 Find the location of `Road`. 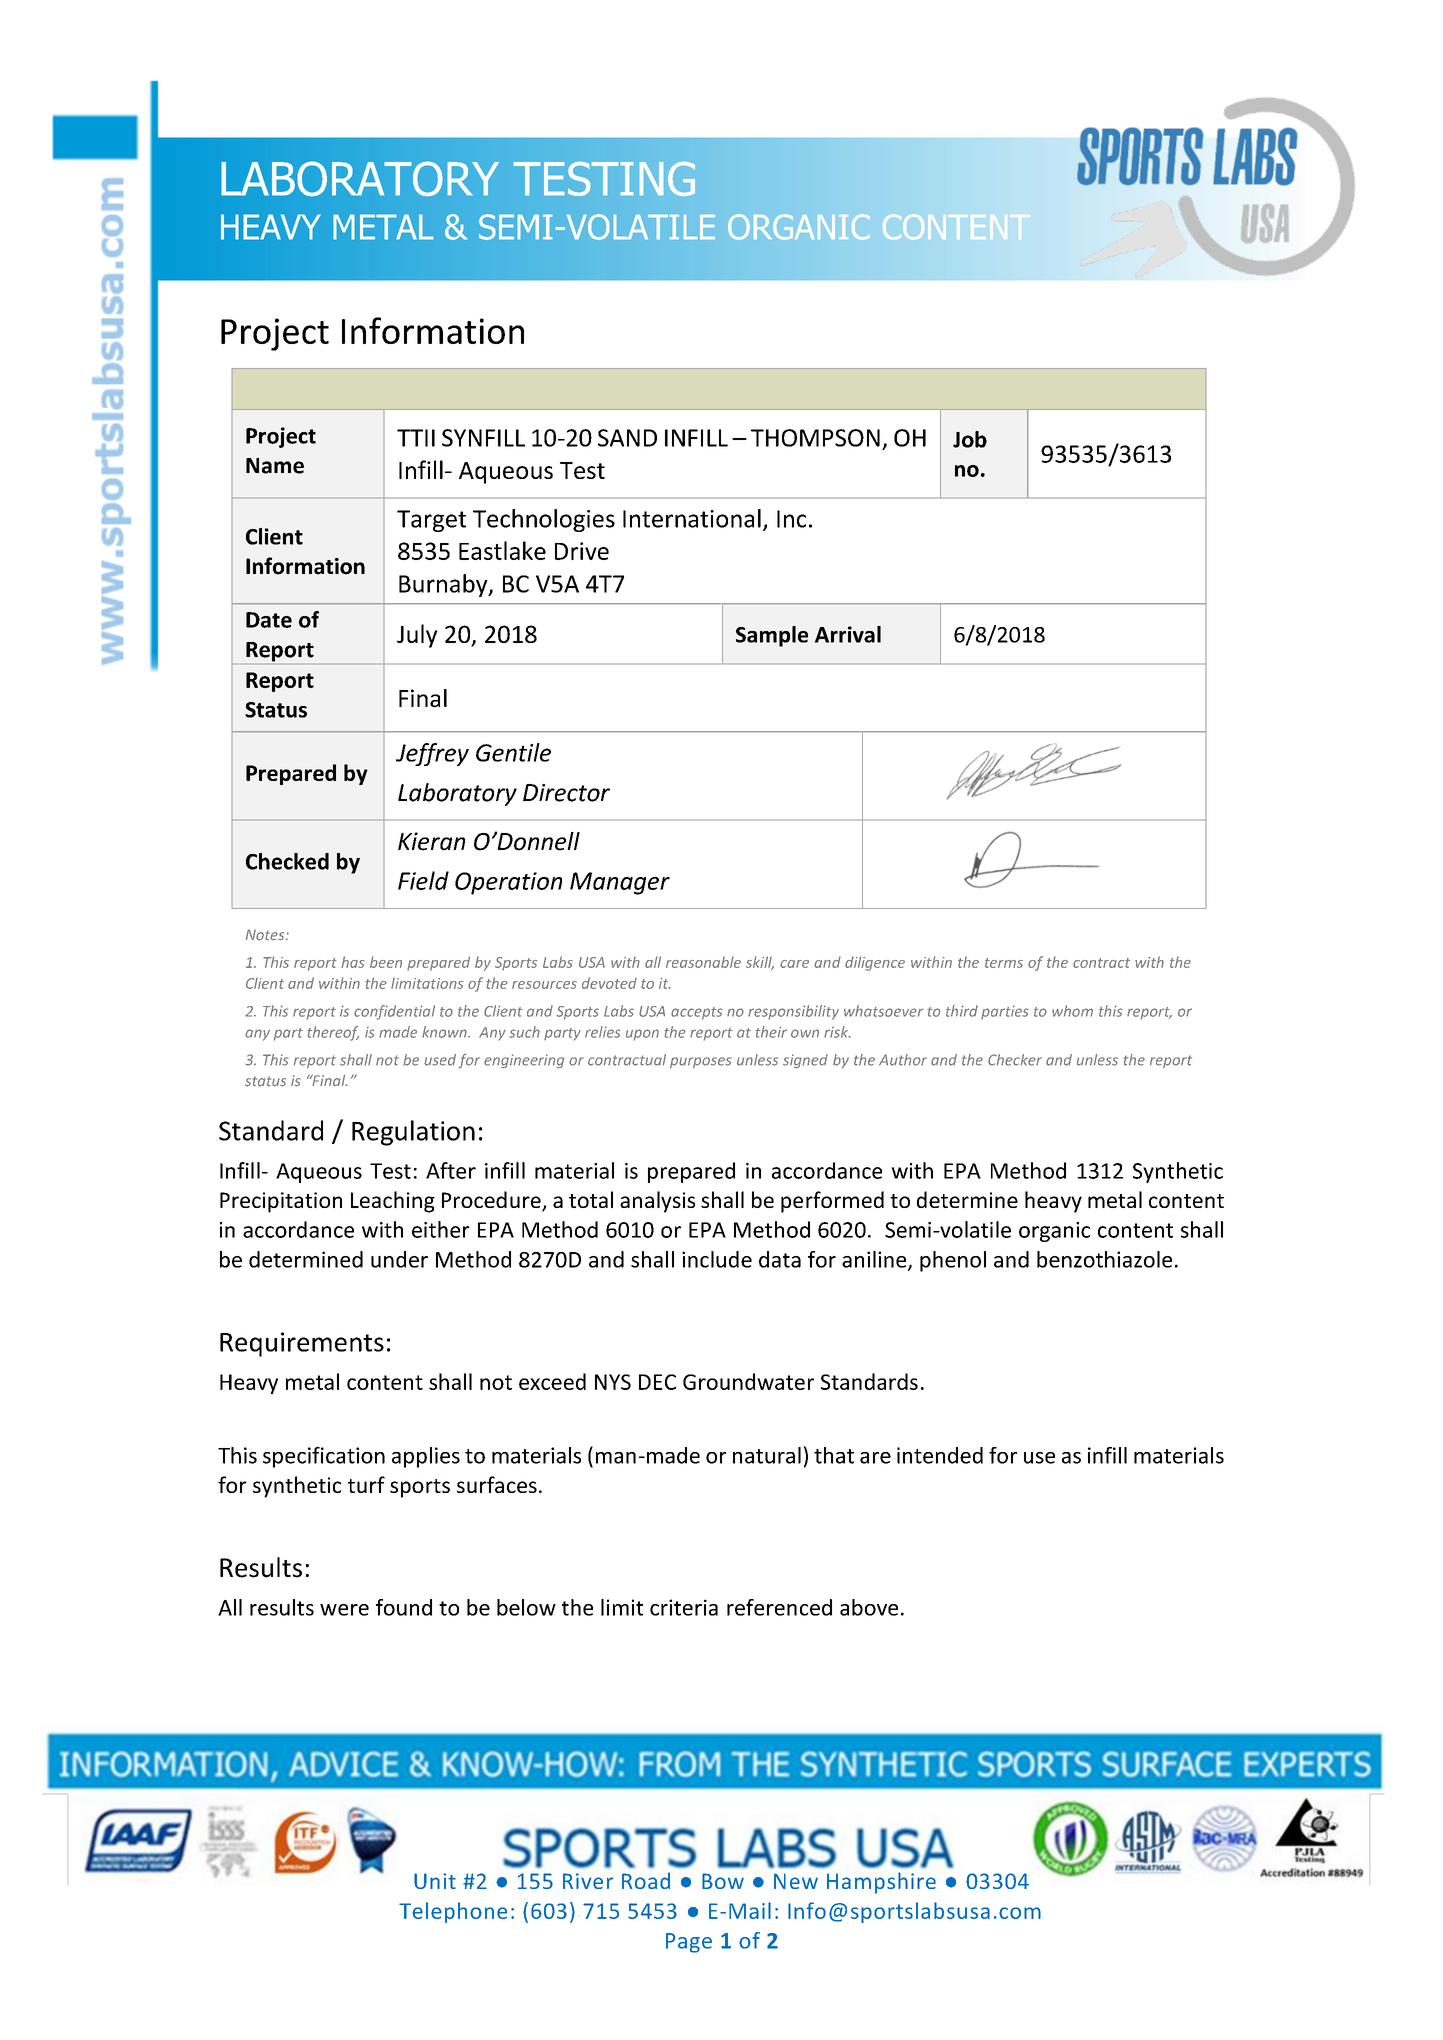

Road is located at coordinates (646, 1880).
